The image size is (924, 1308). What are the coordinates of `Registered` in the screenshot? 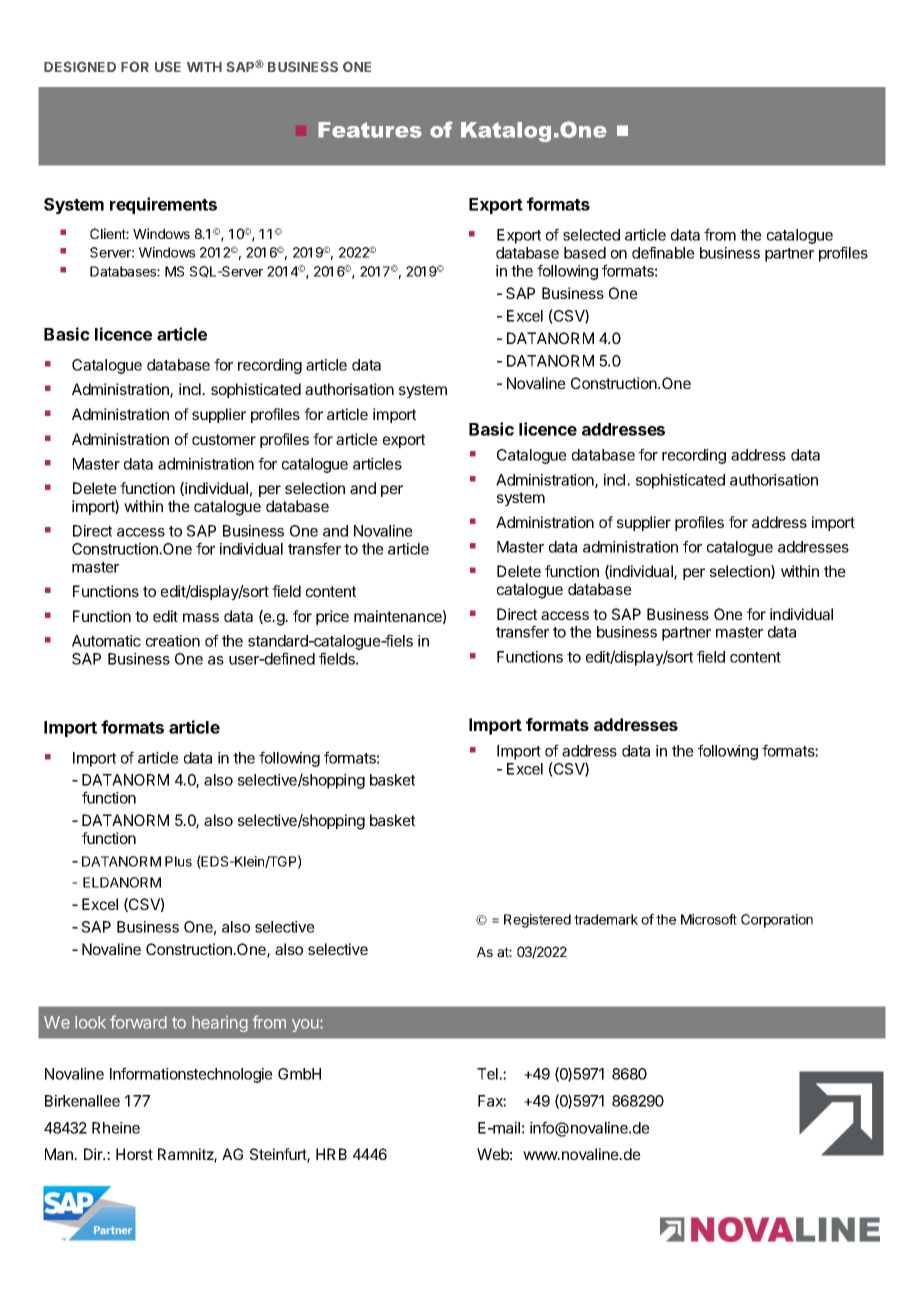 It's located at (537, 921).
